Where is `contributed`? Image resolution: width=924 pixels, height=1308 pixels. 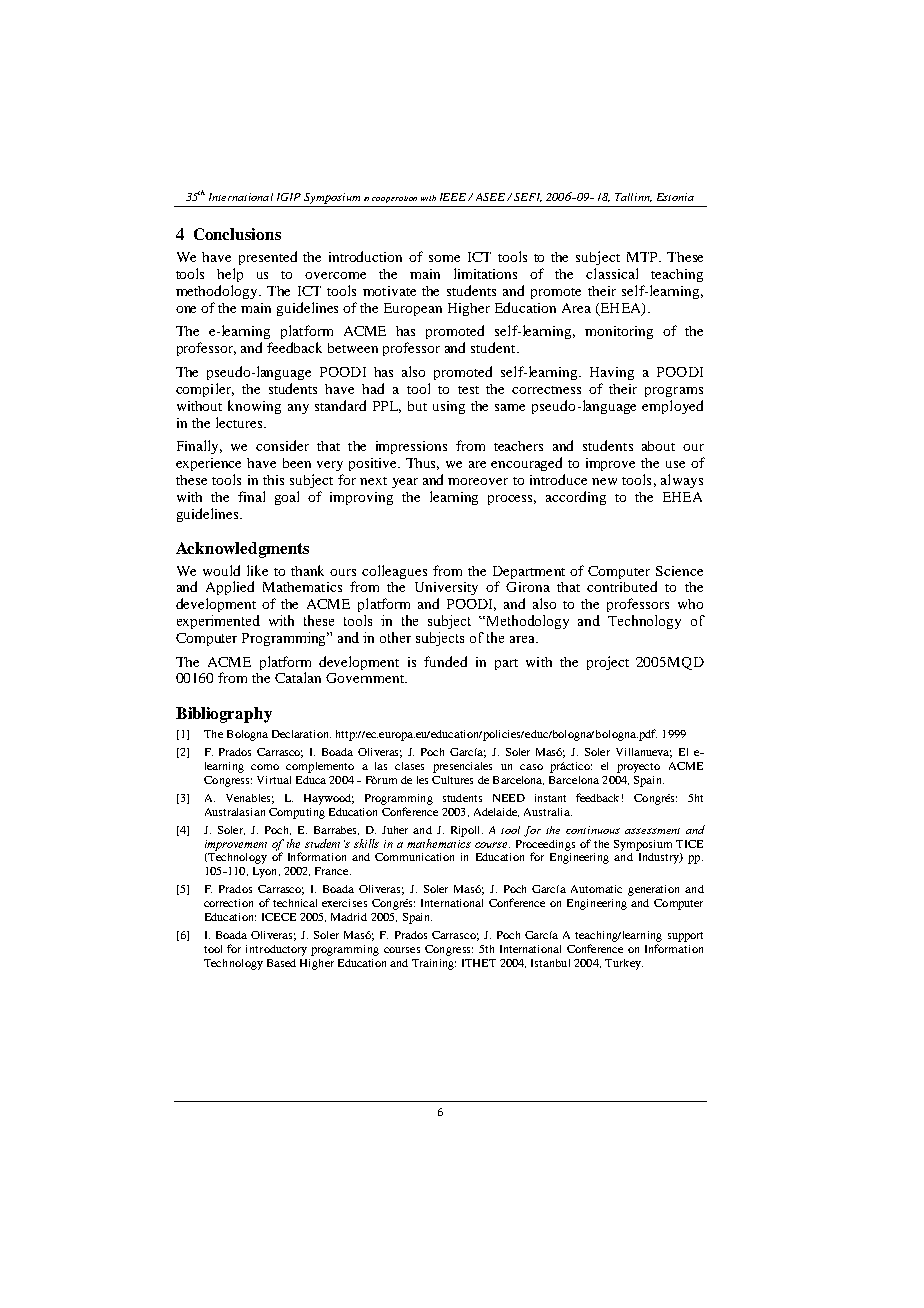
contributed is located at coordinates (622, 586).
